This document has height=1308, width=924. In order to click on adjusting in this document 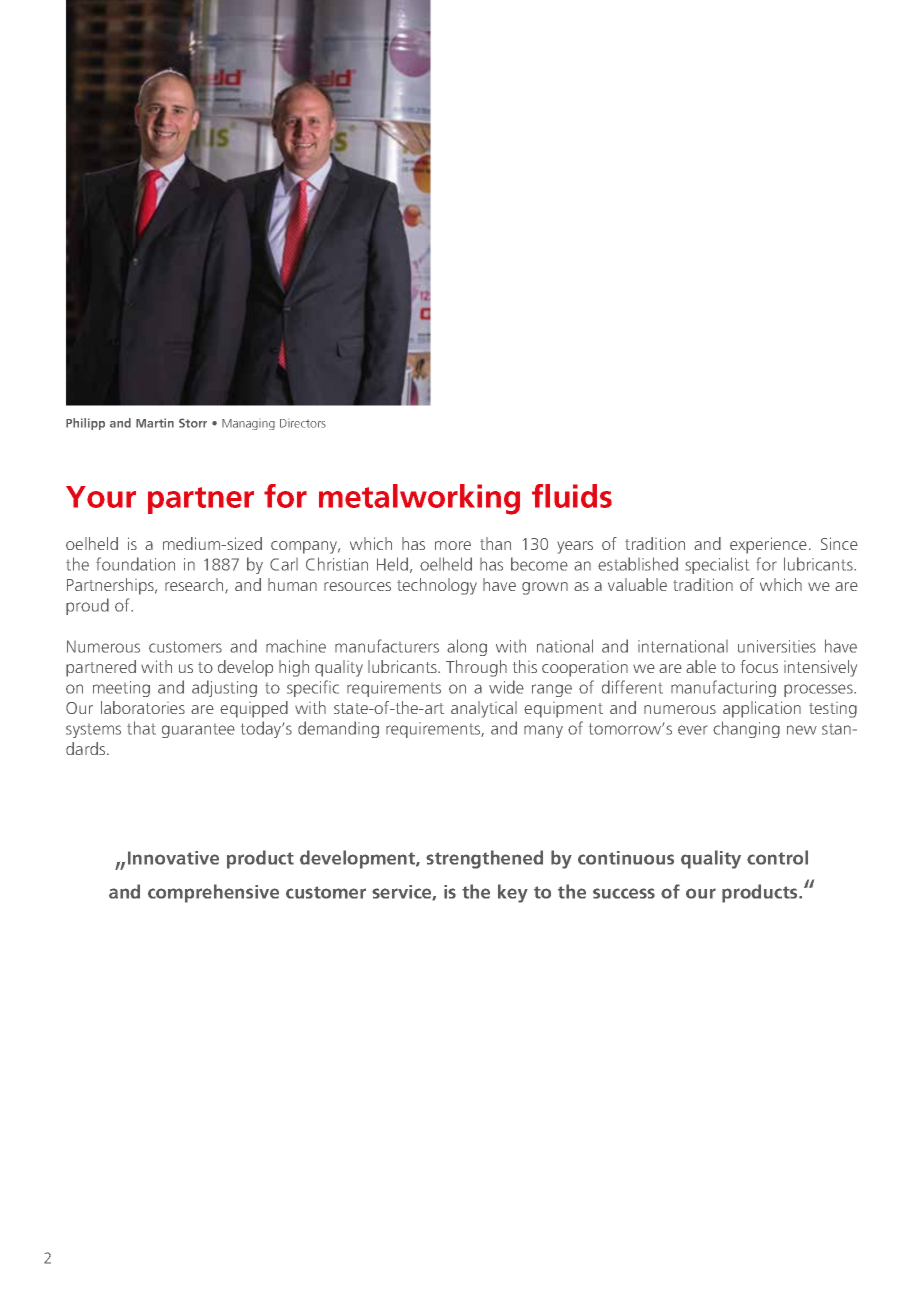, I will do `click(224, 688)`.
